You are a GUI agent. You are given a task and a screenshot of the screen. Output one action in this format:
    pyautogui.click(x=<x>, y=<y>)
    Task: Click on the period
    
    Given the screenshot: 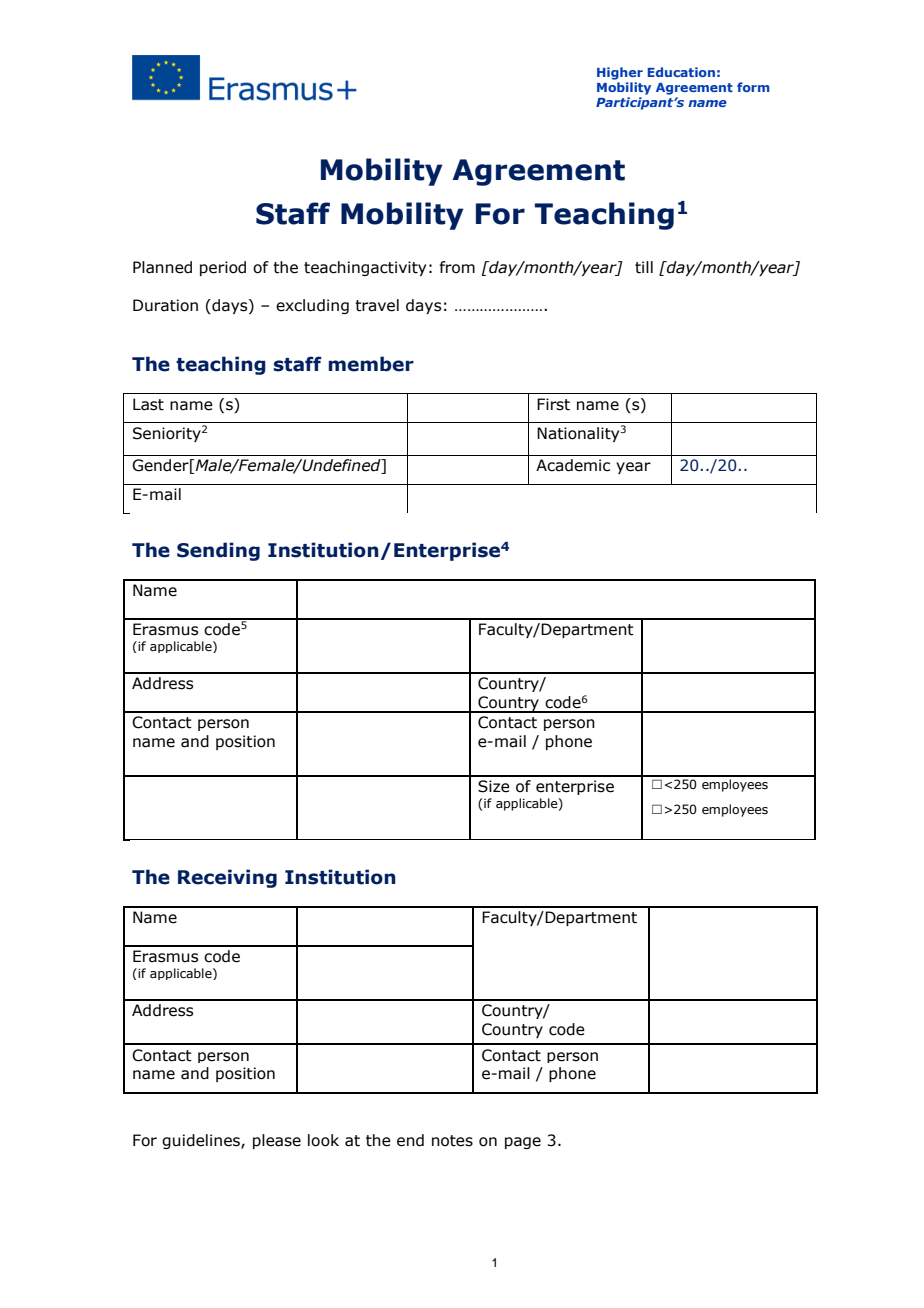 What is the action you would take?
    pyautogui.click(x=223, y=268)
